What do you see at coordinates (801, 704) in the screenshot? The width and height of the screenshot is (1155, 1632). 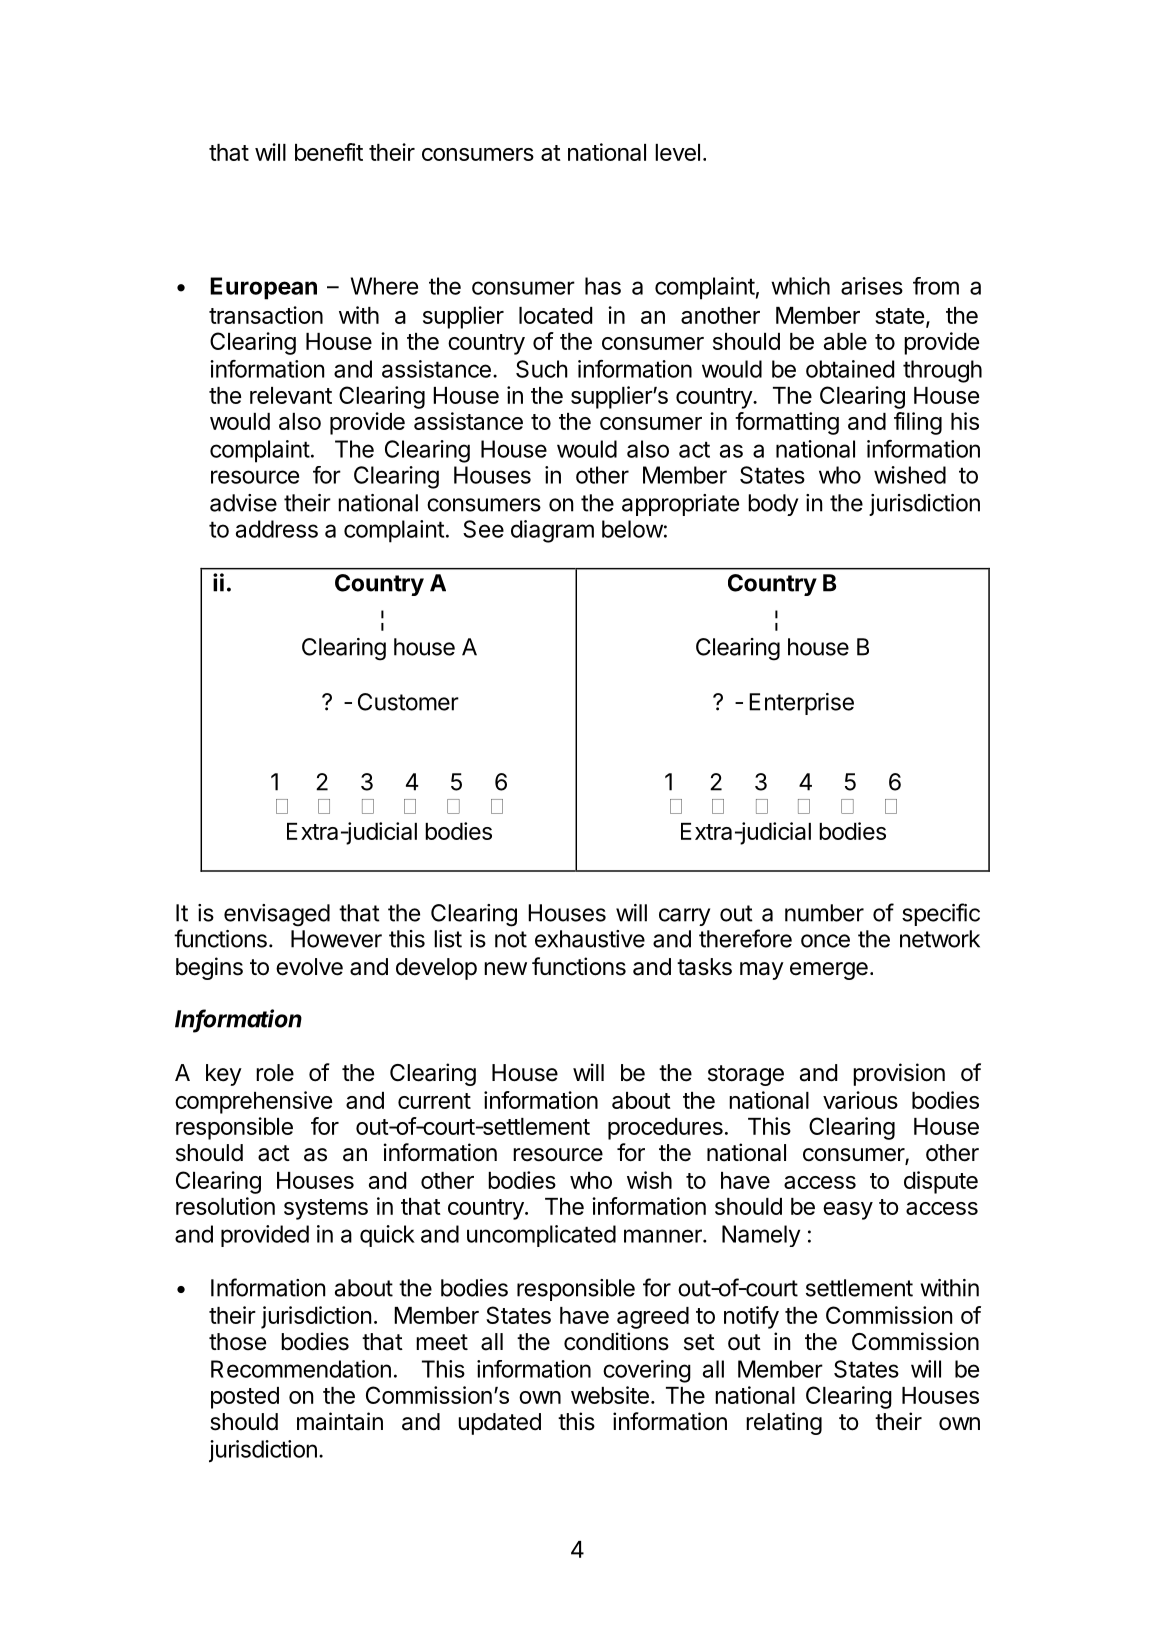 I see `Enterprise` at bounding box center [801, 704].
